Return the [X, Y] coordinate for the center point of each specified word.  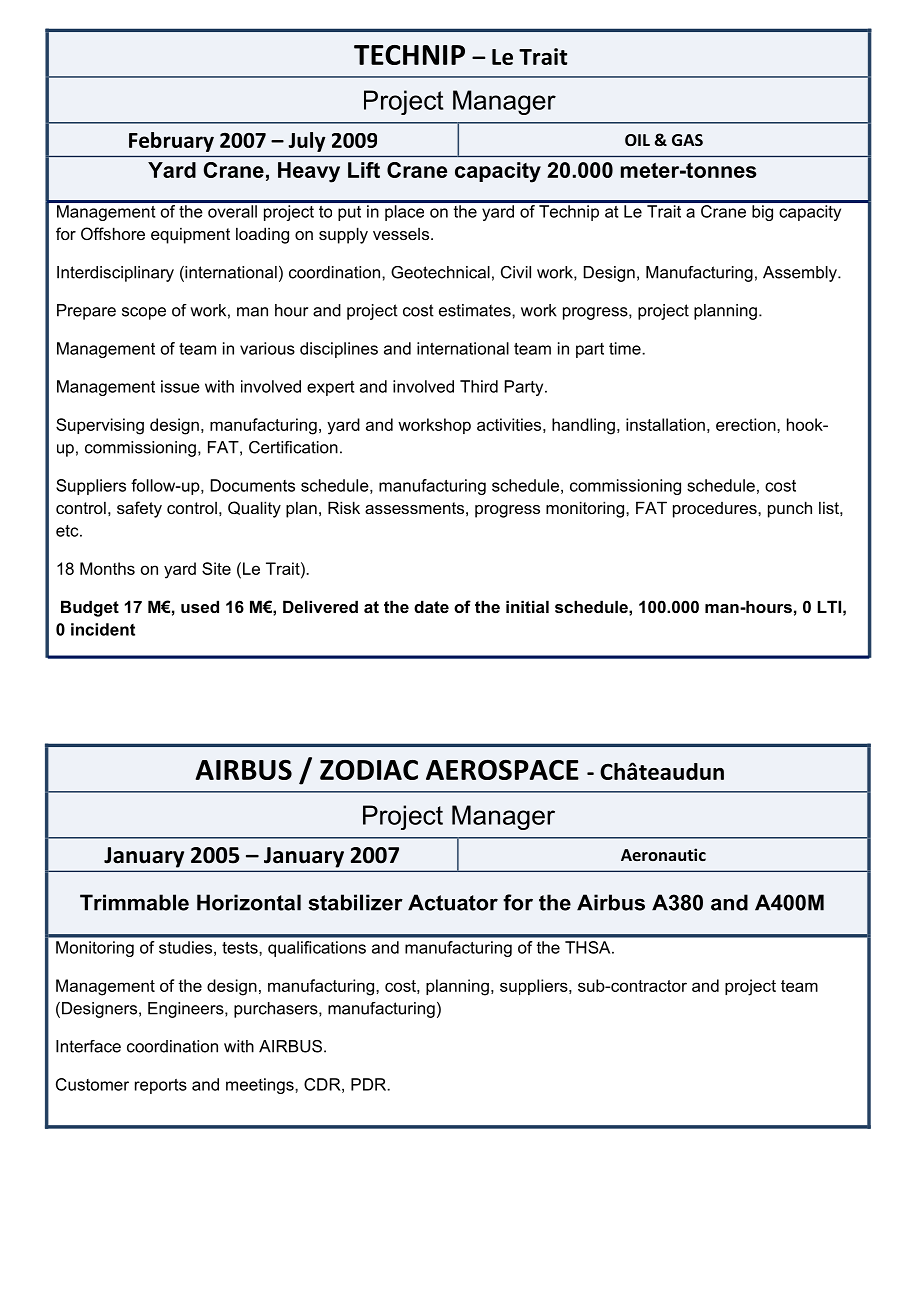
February [171, 142]
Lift [364, 170]
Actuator [453, 902]
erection [747, 424]
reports [161, 1086]
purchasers [277, 1010]
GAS [687, 140]
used [200, 606]
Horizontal [249, 902]
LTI [829, 606]
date [431, 606]
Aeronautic [663, 854]
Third [479, 386]
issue [180, 386]
